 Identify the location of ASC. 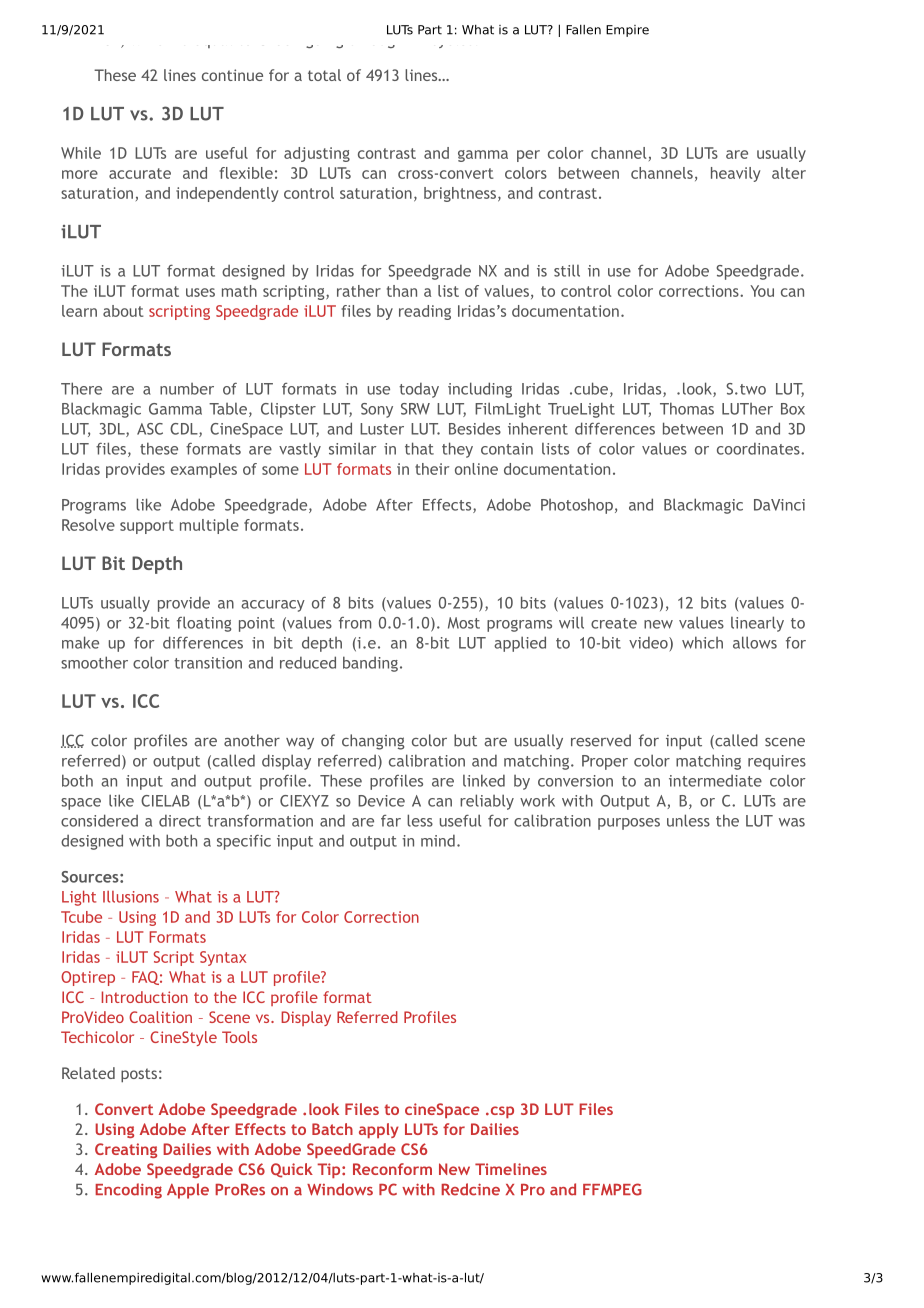
(150, 429).
